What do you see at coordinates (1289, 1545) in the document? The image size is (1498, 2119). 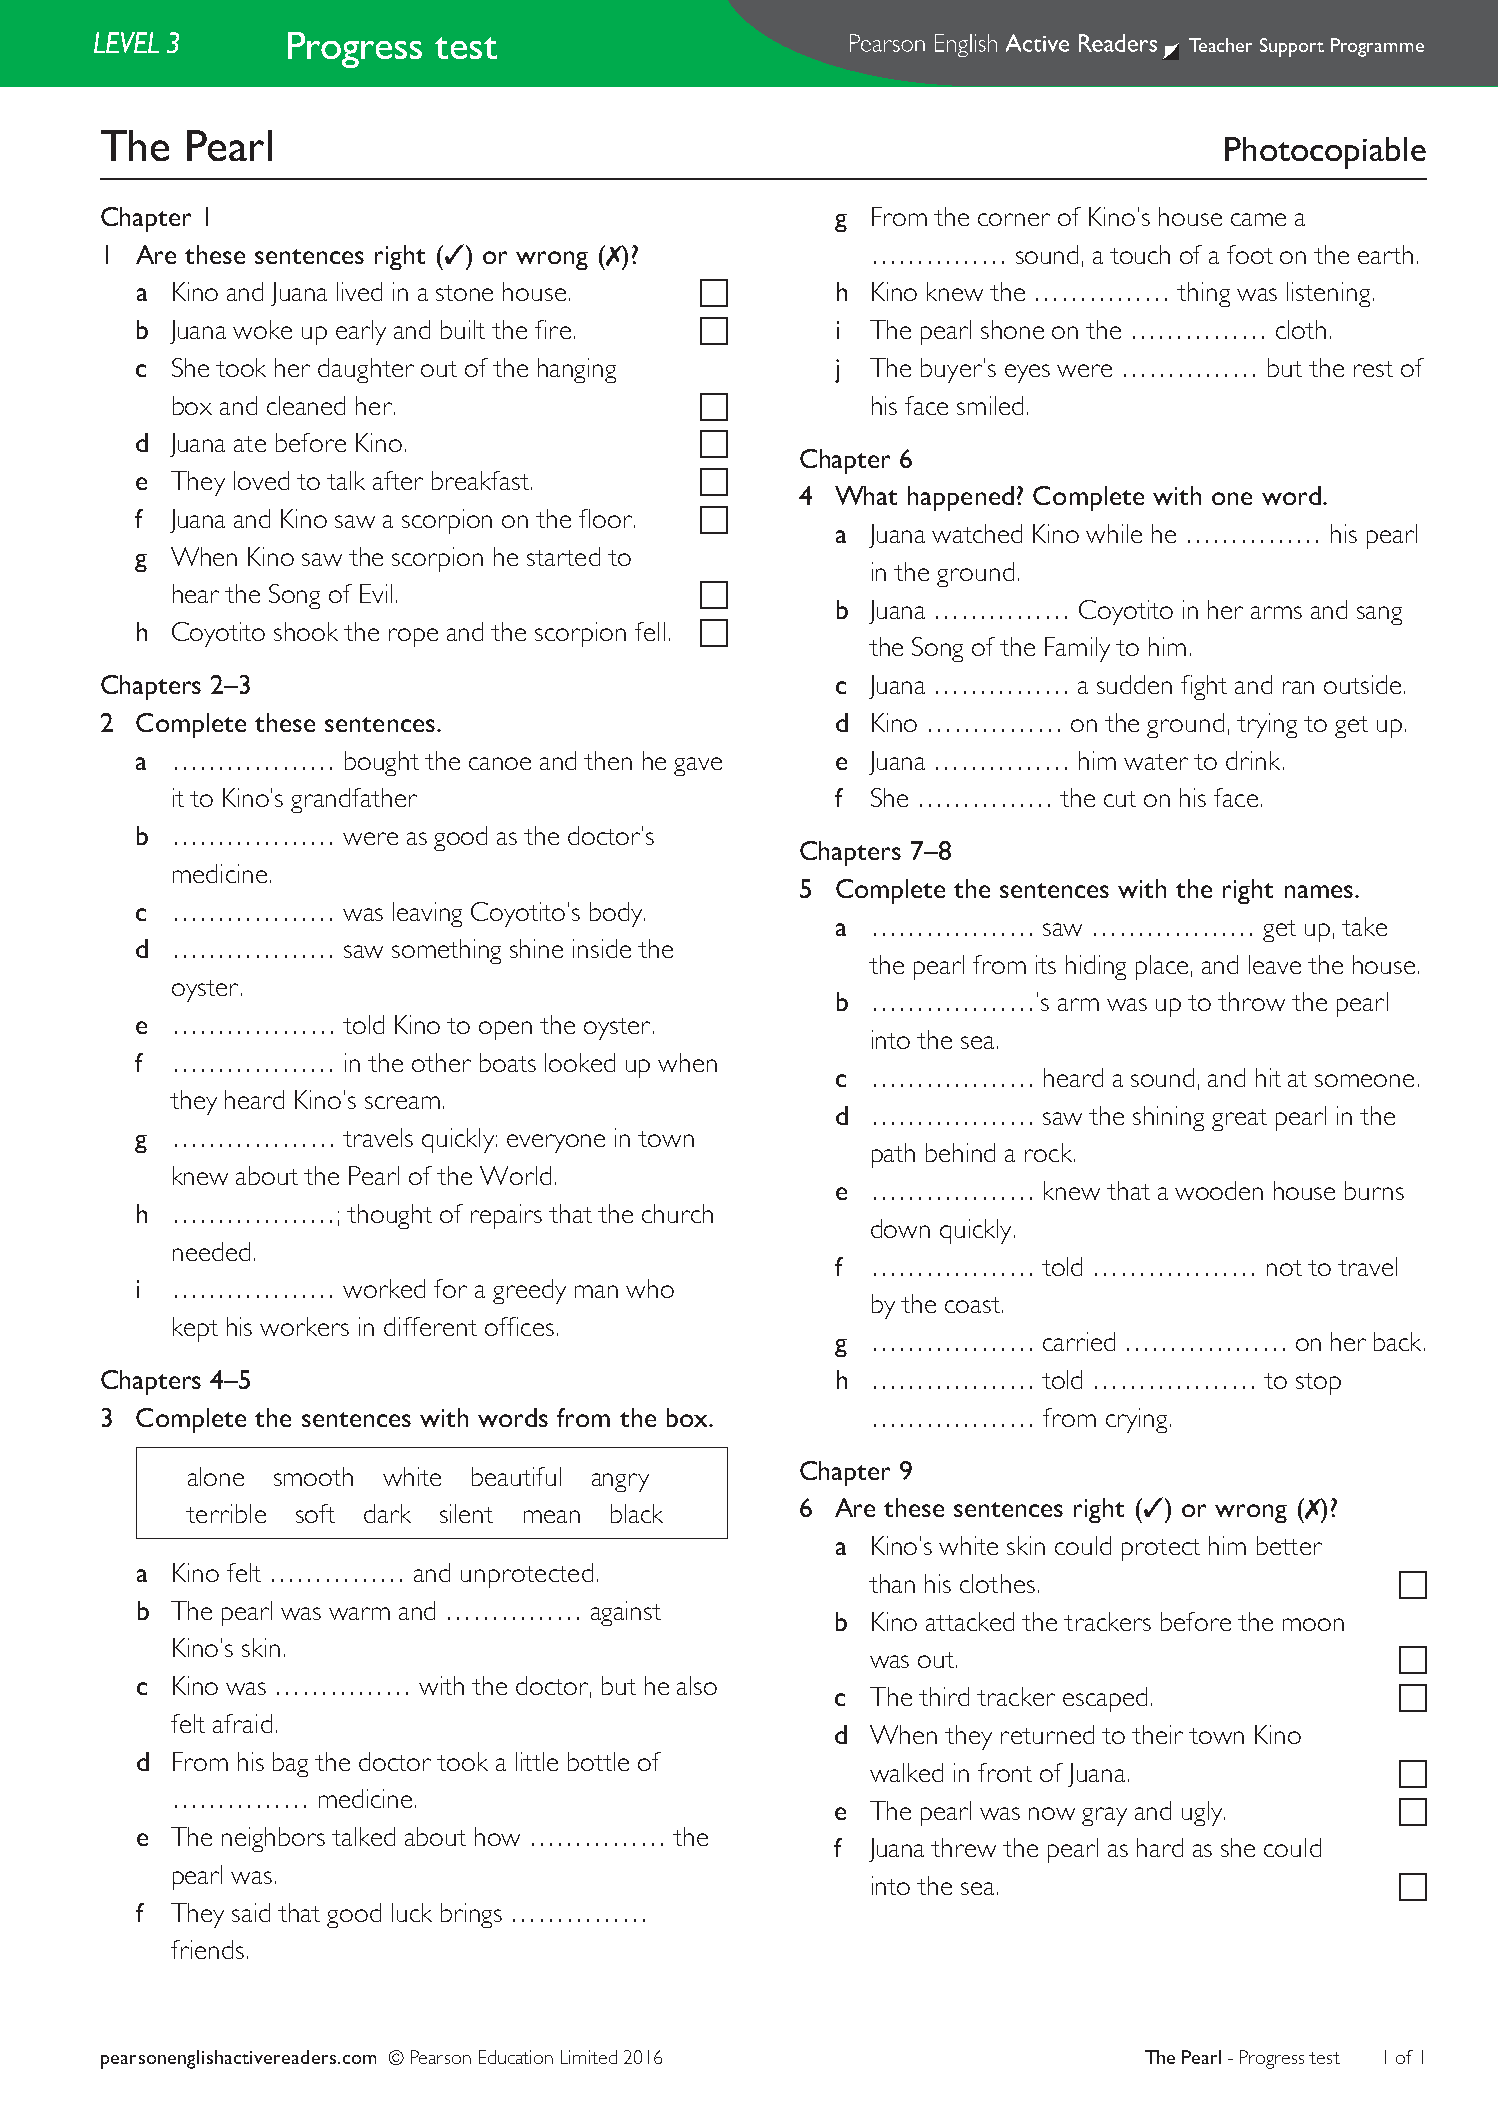 I see `better` at bounding box center [1289, 1545].
